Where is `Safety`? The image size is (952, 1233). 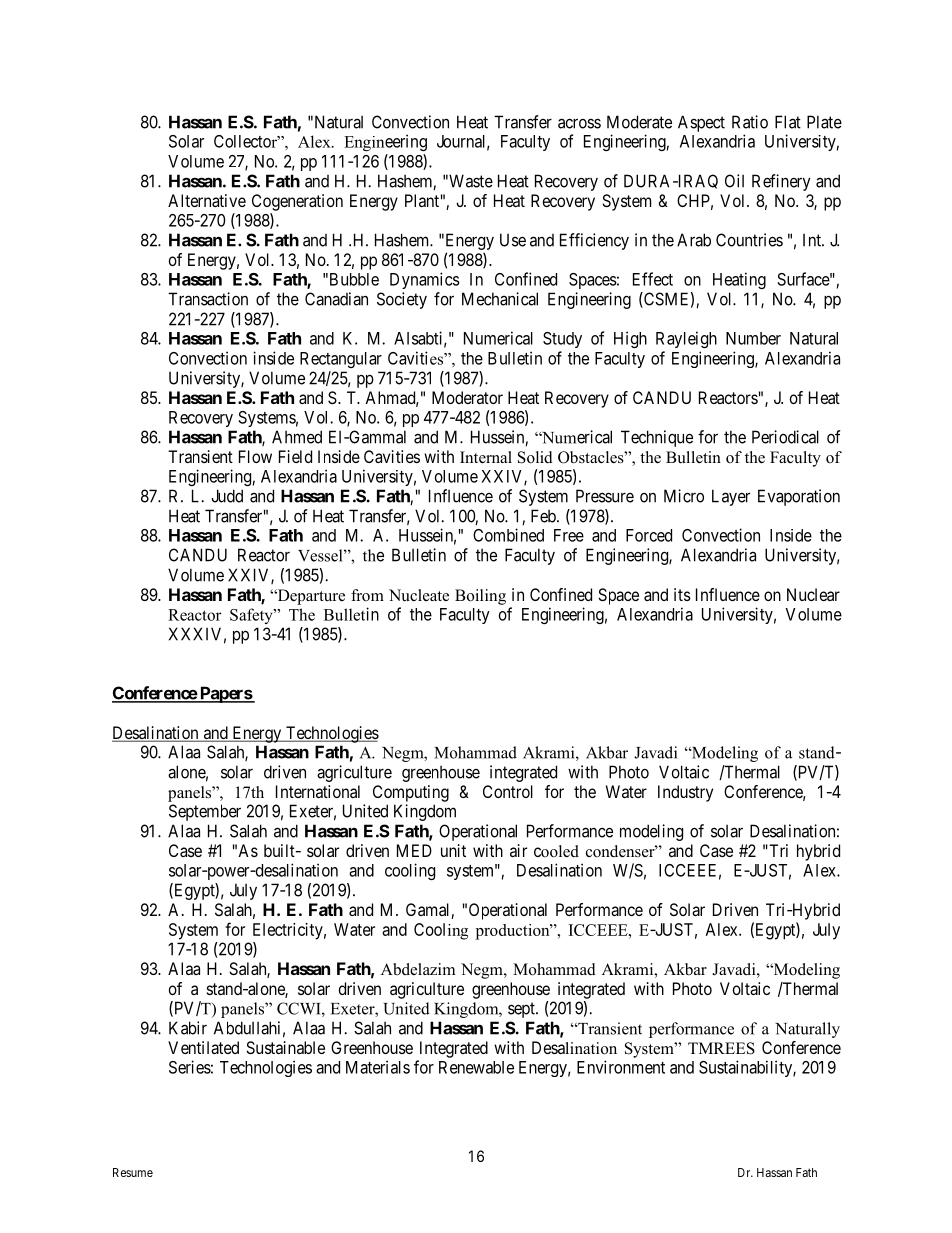
Safety is located at coordinates (252, 616).
